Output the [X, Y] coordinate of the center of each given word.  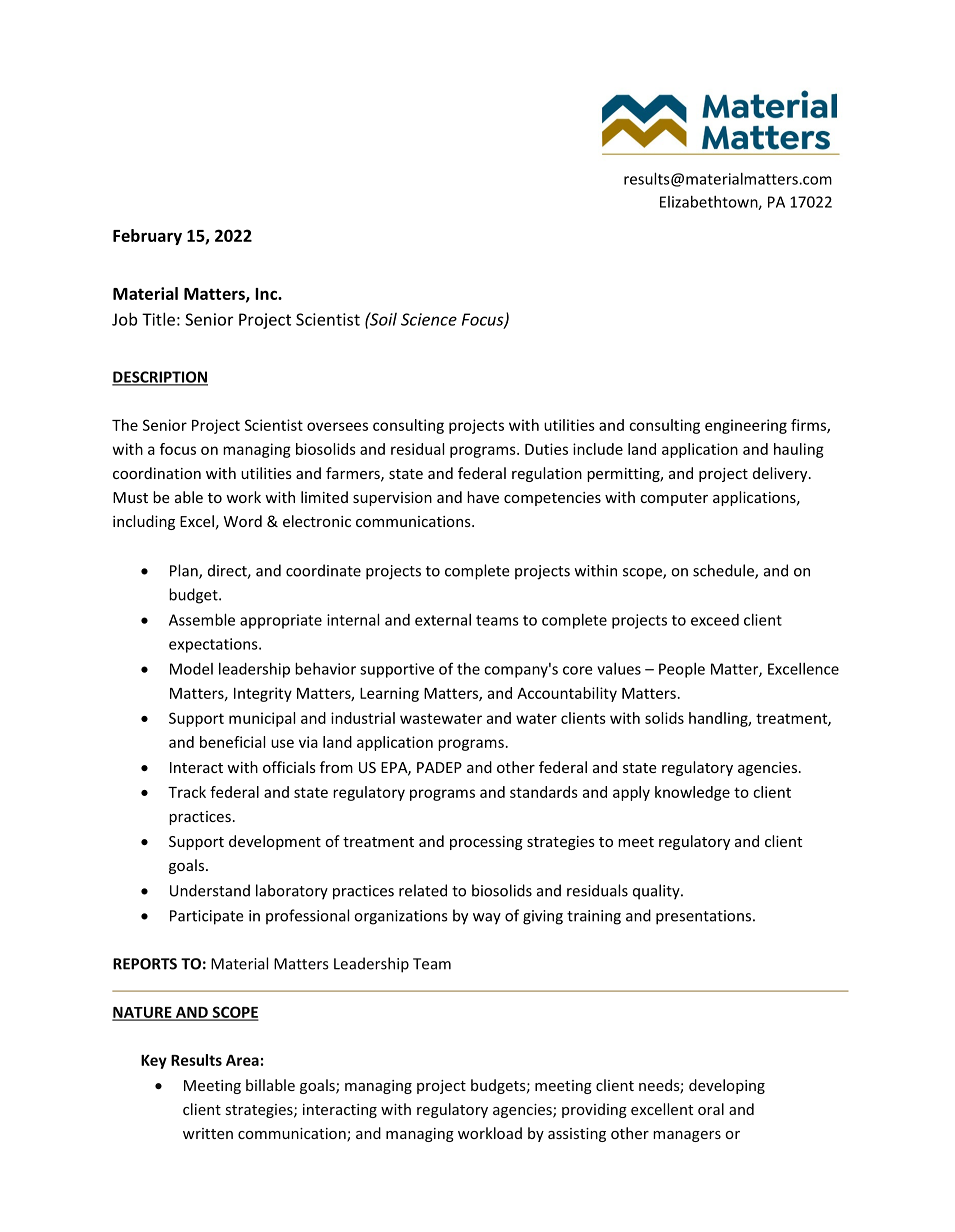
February [147, 237]
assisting [577, 1135]
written [208, 1133]
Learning [389, 694]
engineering [746, 426]
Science [429, 319]
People [682, 670]
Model [191, 669]
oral [711, 1109]
